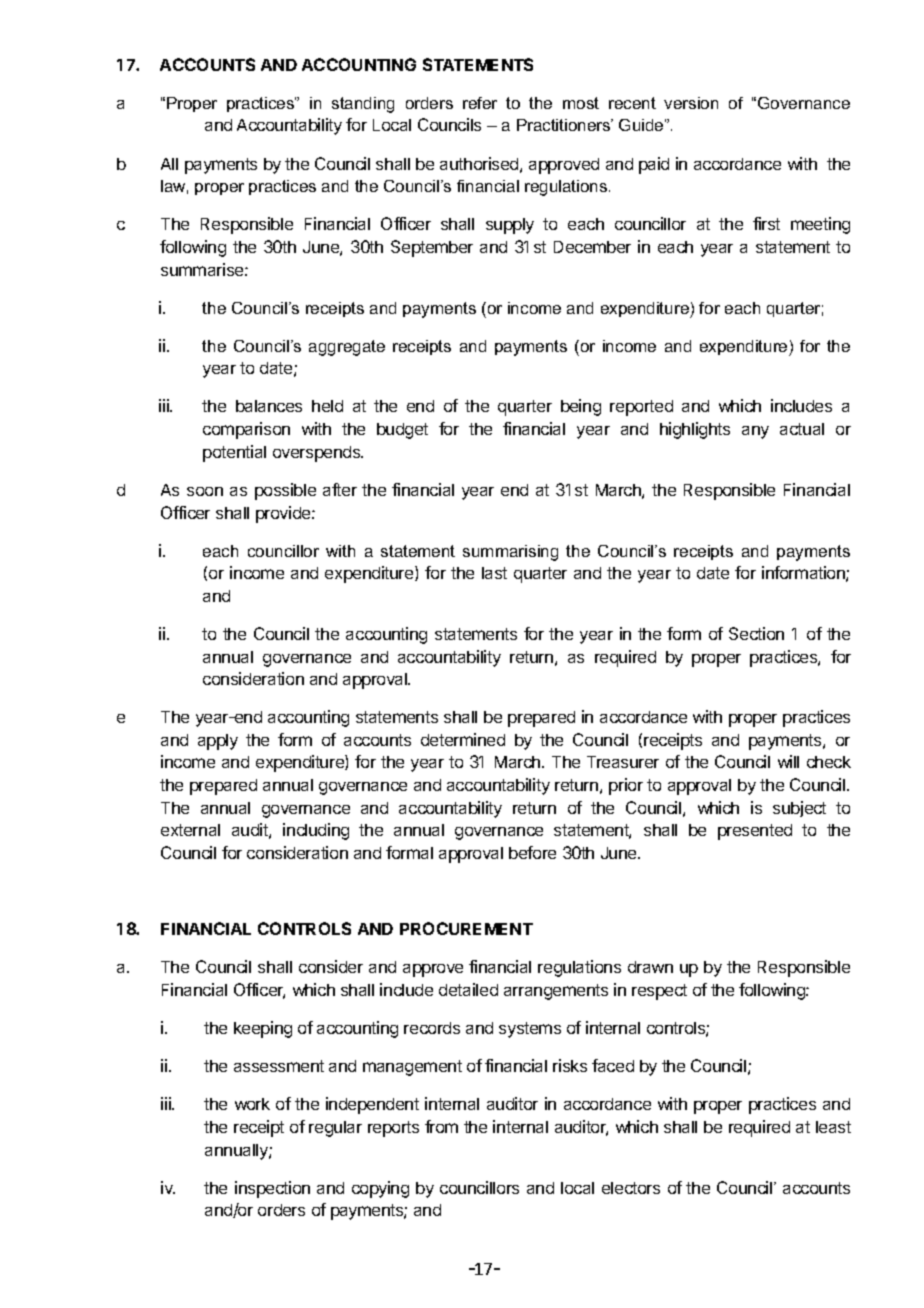  What do you see at coordinates (755, 832) in the screenshot?
I see `presented` at bounding box center [755, 832].
